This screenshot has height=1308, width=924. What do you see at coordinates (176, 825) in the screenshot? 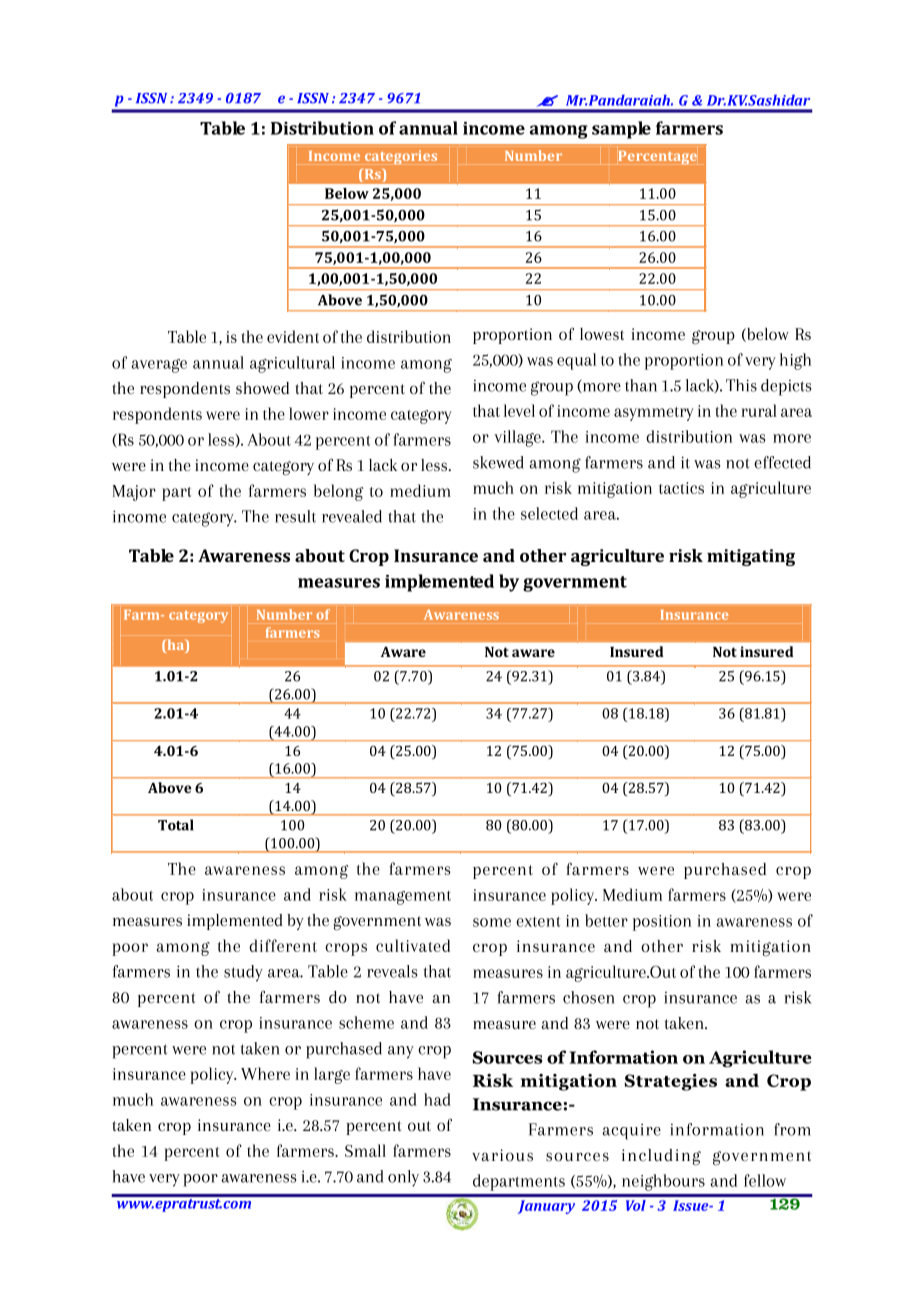
I see `Total` at bounding box center [176, 825].
